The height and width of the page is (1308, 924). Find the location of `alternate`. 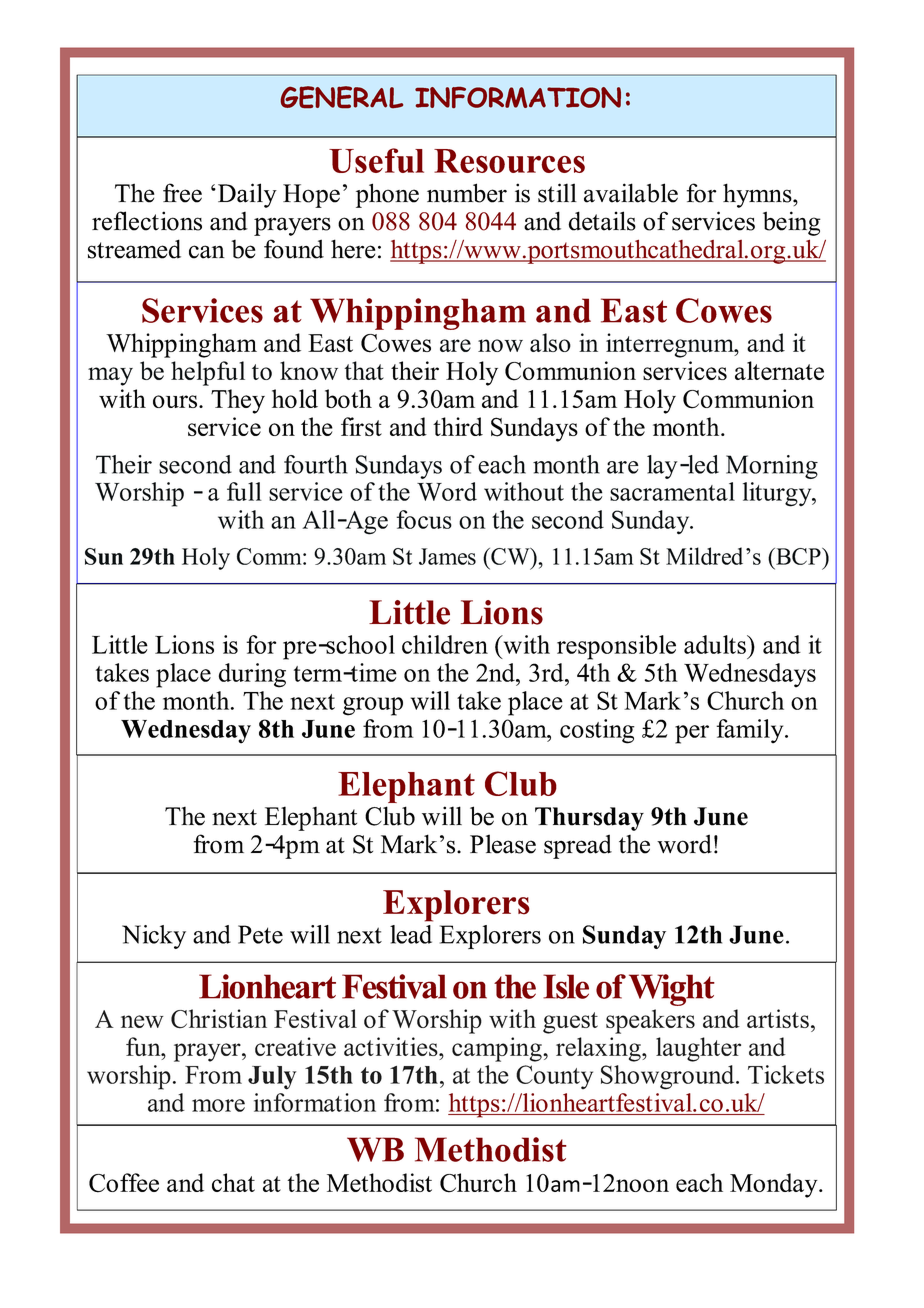

alternate is located at coordinates (779, 370).
